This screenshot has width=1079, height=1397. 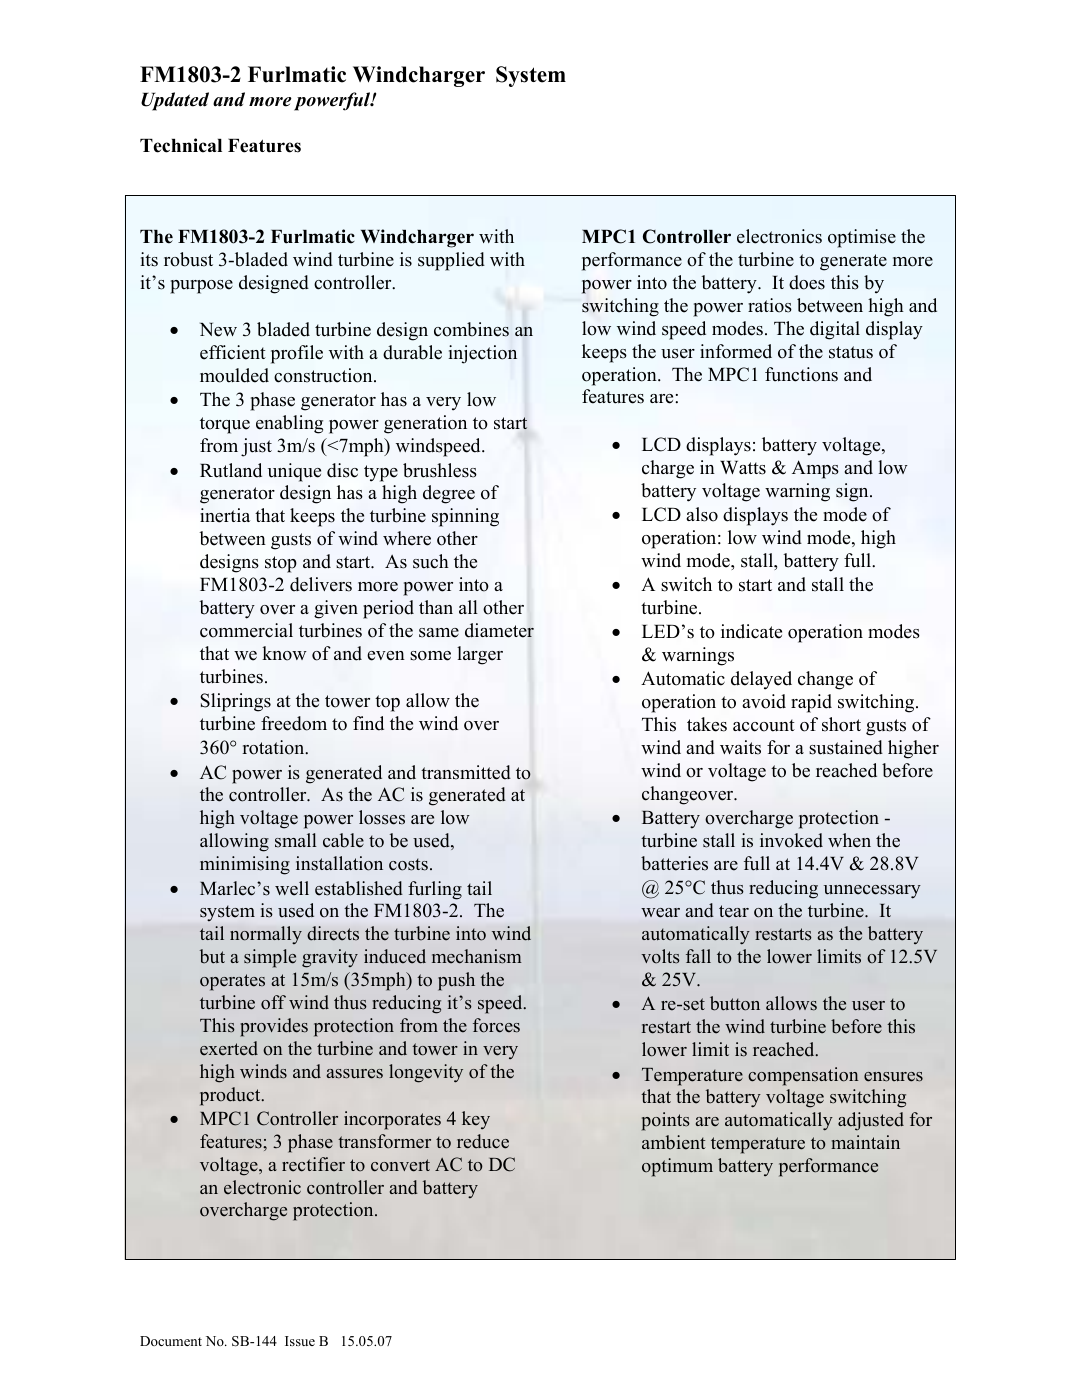 I want to click on mechanism, so click(x=477, y=956).
